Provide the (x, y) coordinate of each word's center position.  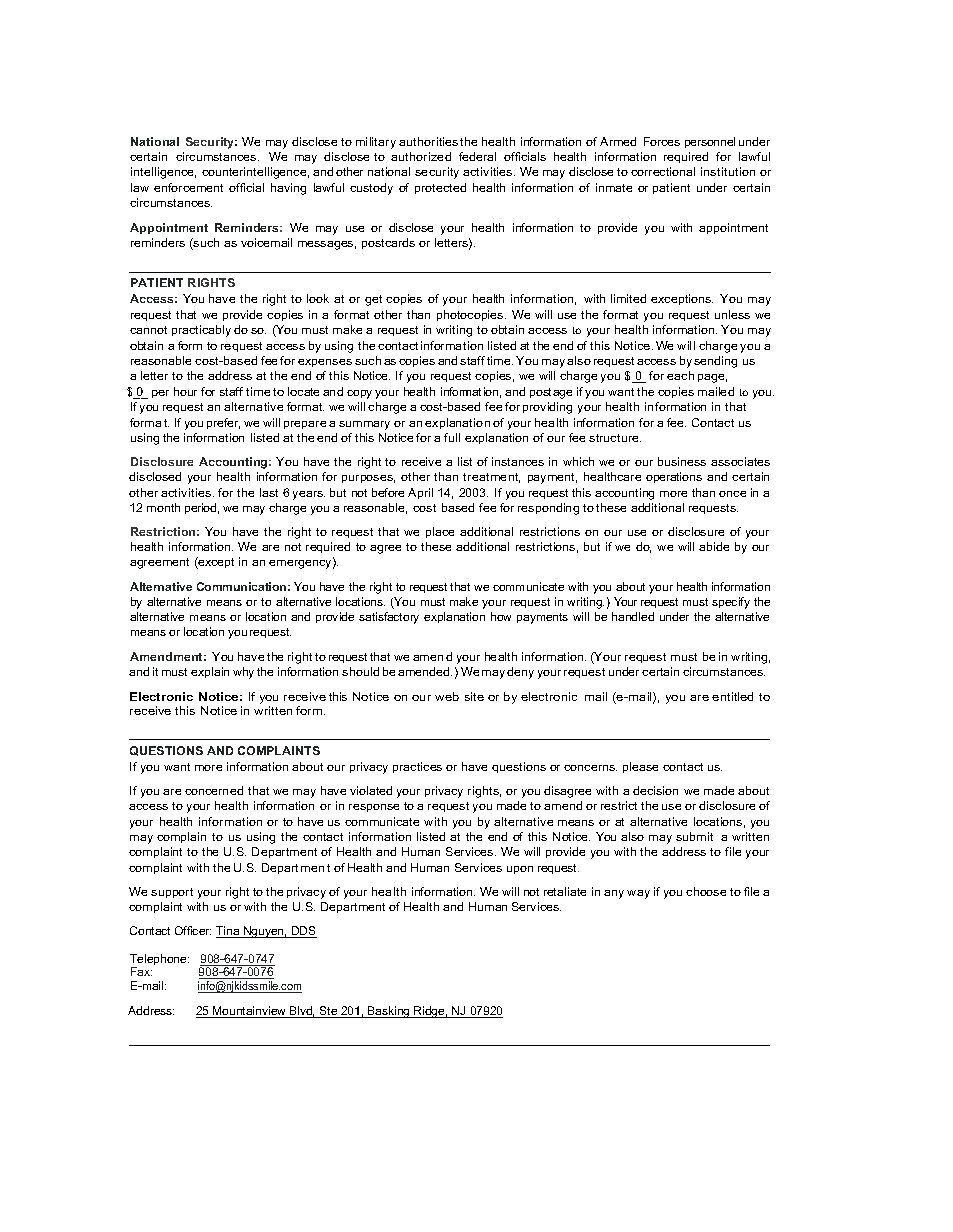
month (163, 507)
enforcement (188, 187)
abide (714, 546)
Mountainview (250, 1012)
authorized (421, 156)
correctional (663, 171)
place (440, 532)
